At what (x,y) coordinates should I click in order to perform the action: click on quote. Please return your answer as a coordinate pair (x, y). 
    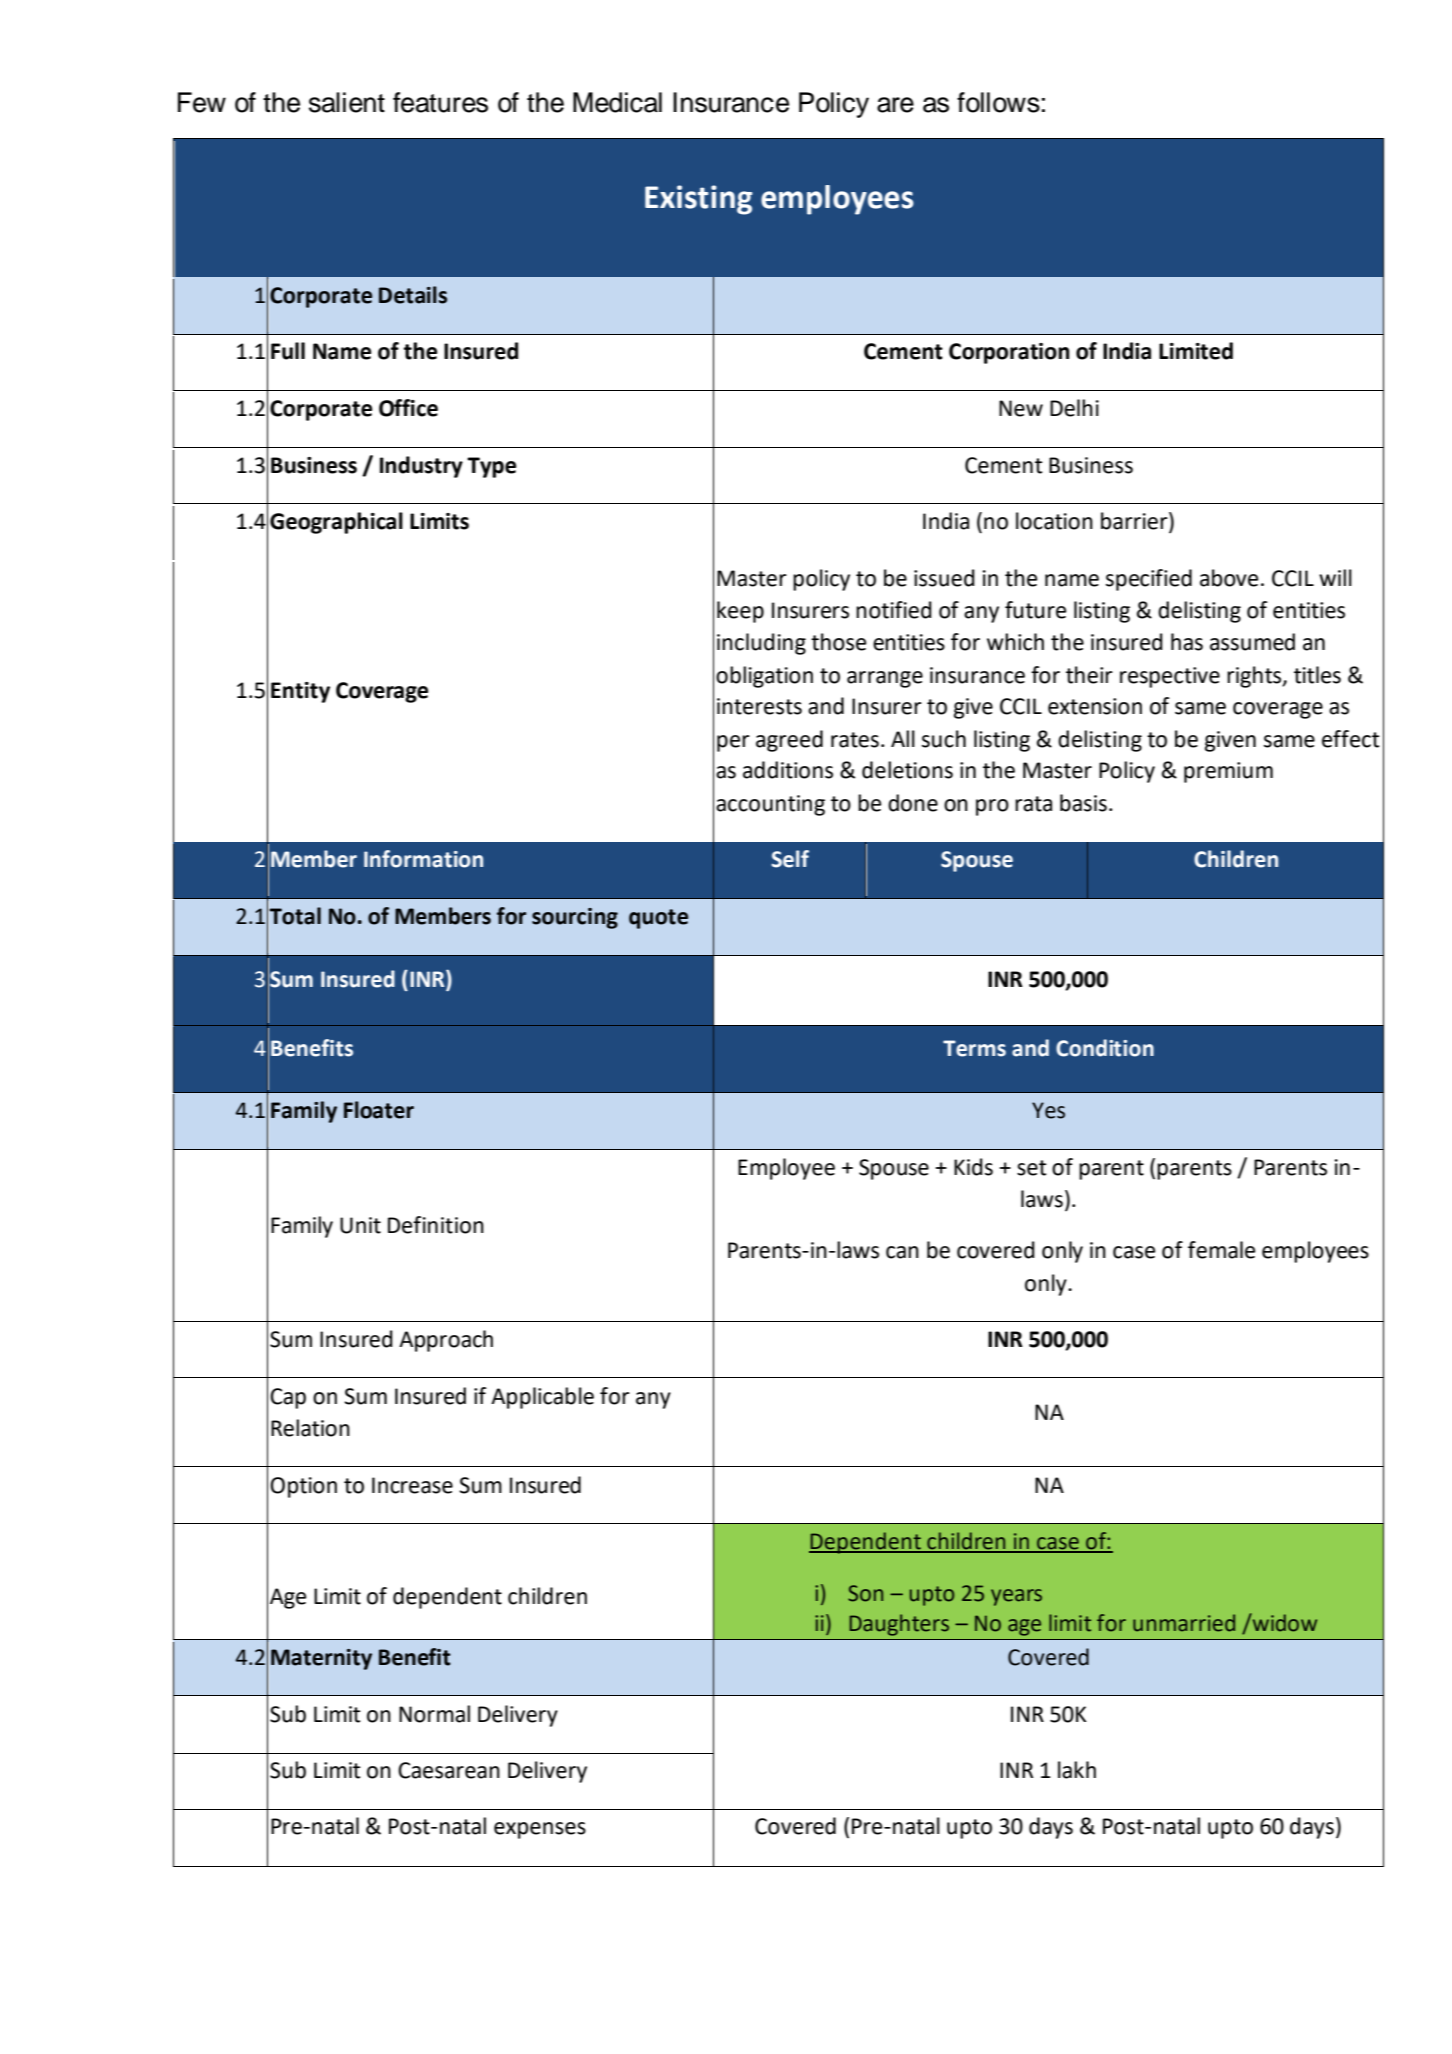
    Looking at the image, I should click on (658, 919).
